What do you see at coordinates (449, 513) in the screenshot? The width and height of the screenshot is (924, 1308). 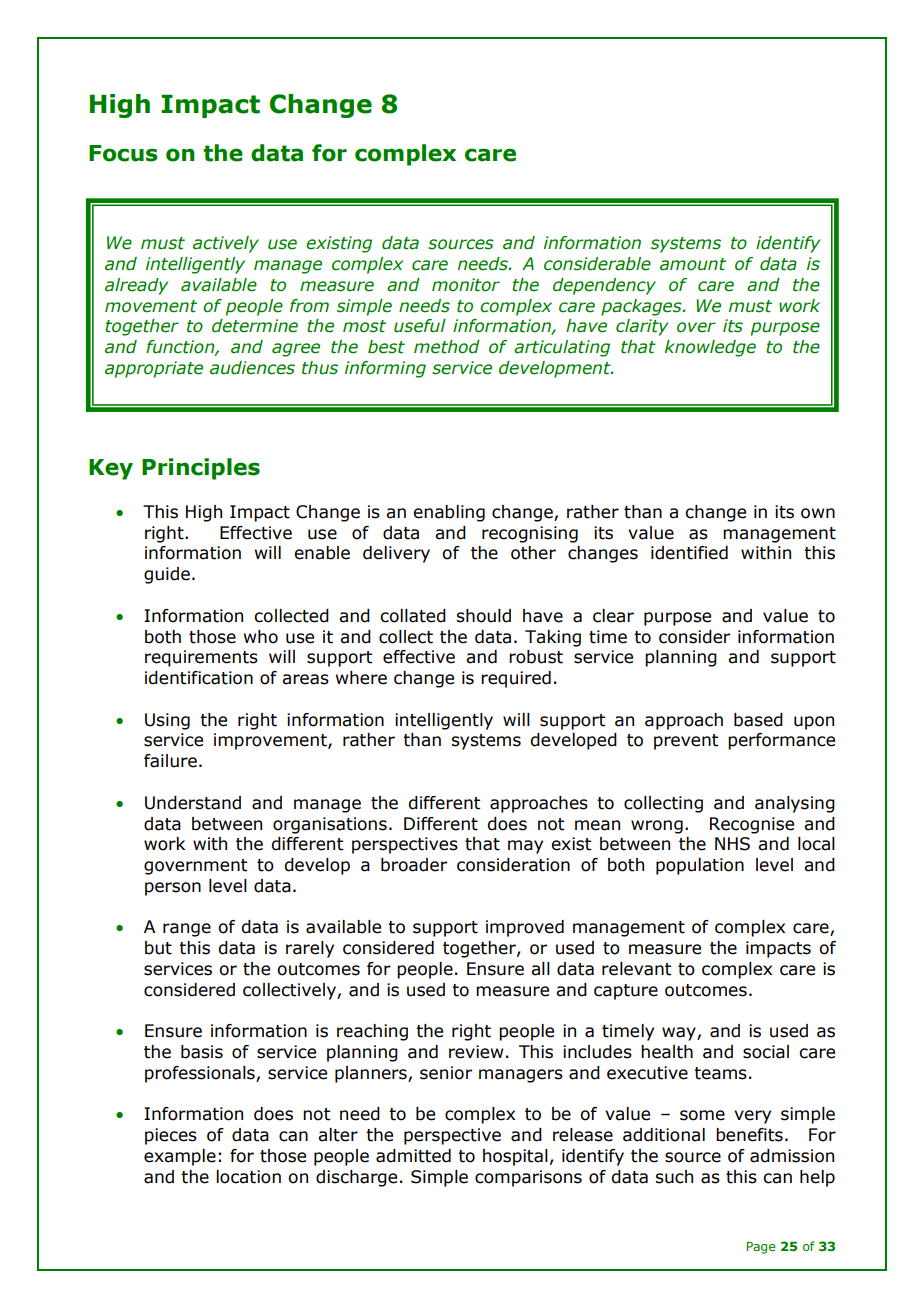 I see `enabling` at bounding box center [449, 513].
